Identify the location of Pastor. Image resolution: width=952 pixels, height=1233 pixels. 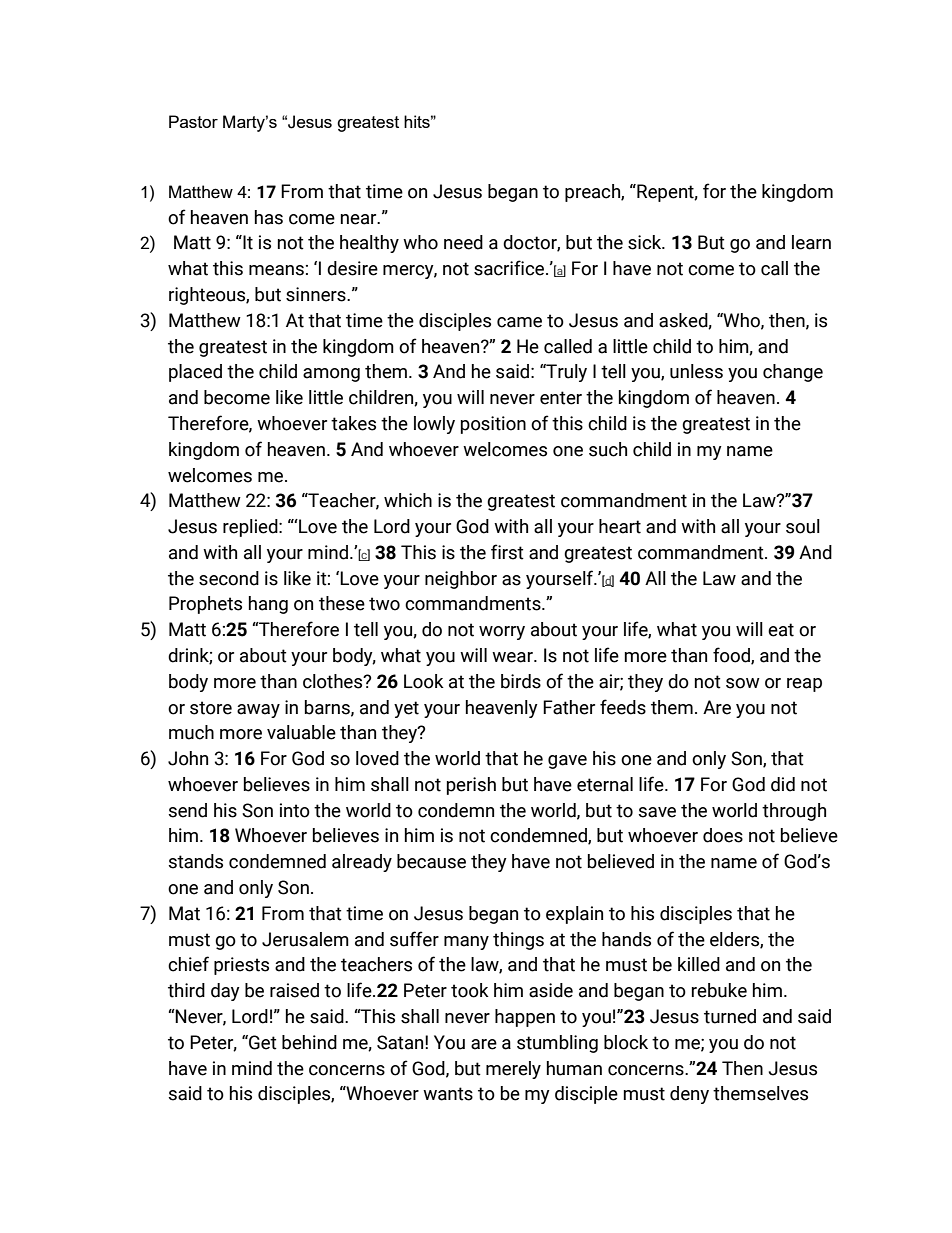
(193, 121).
